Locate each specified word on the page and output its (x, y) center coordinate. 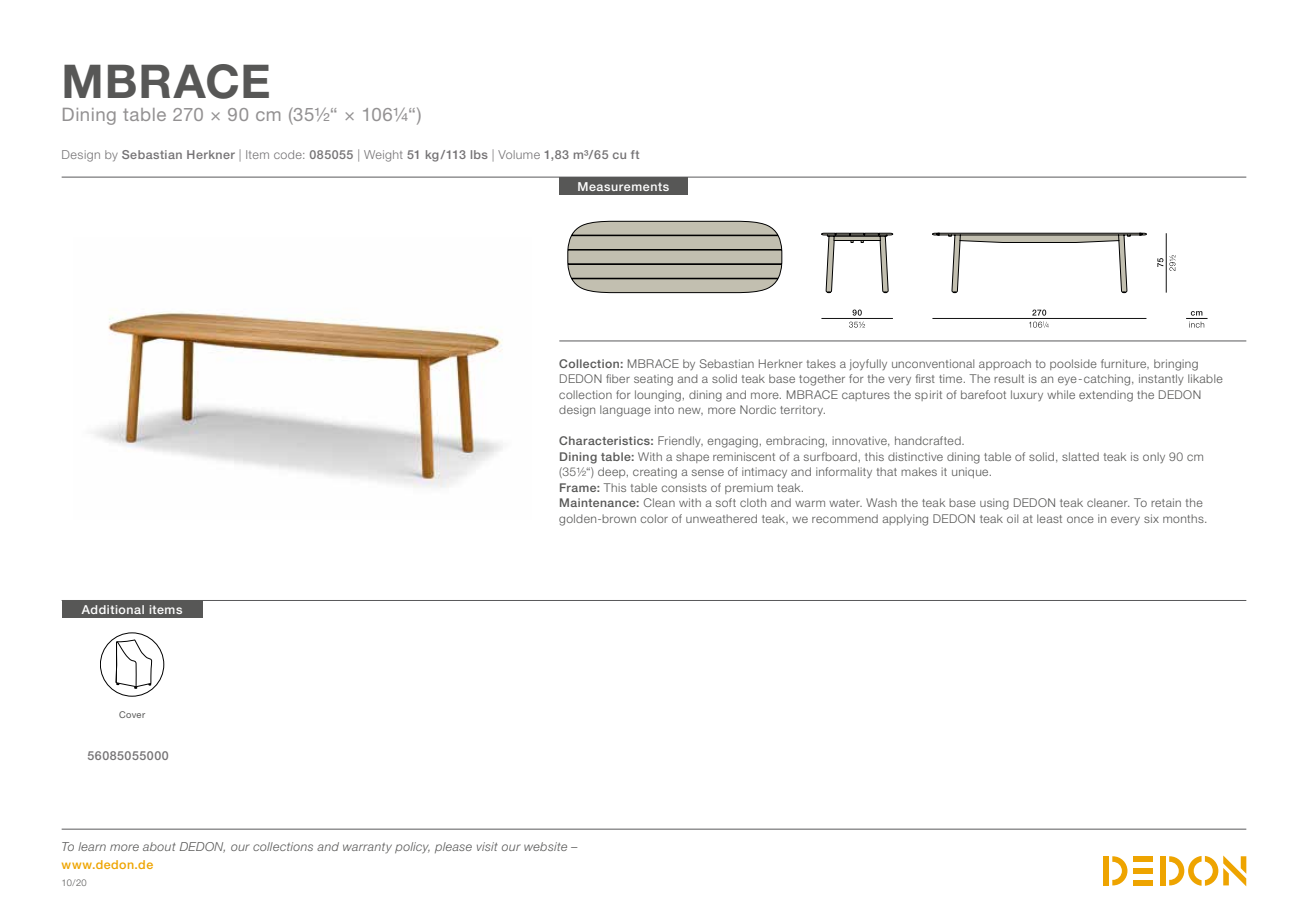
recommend (845, 518)
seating (653, 380)
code (289, 154)
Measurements (623, 186)
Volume (519, 154)
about (159, 846)
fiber (618, 378)
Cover (132, 714)
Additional (112, 609)
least (1049, 518)
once (1080, 519)
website (545, 846)
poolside (1073, 364)
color (654, 518)
